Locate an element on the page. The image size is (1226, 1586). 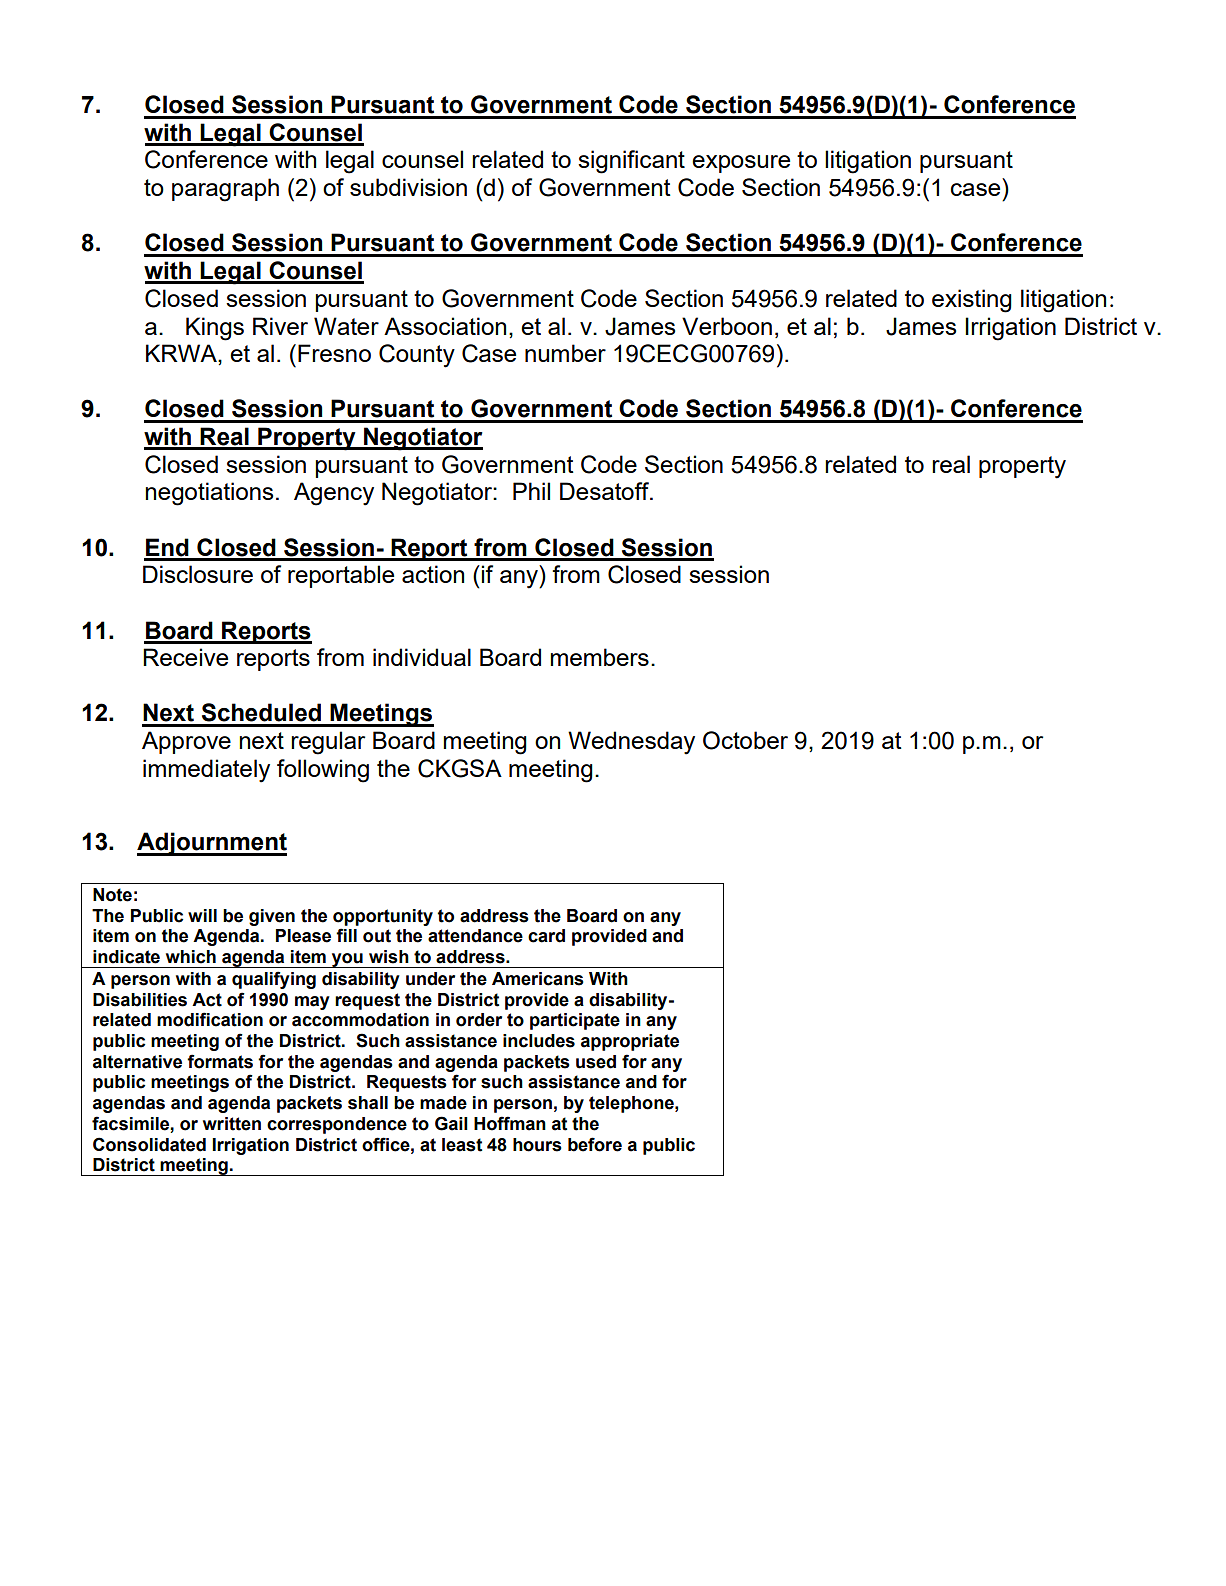
Hoffman is located at coordinates (510, 1123).
